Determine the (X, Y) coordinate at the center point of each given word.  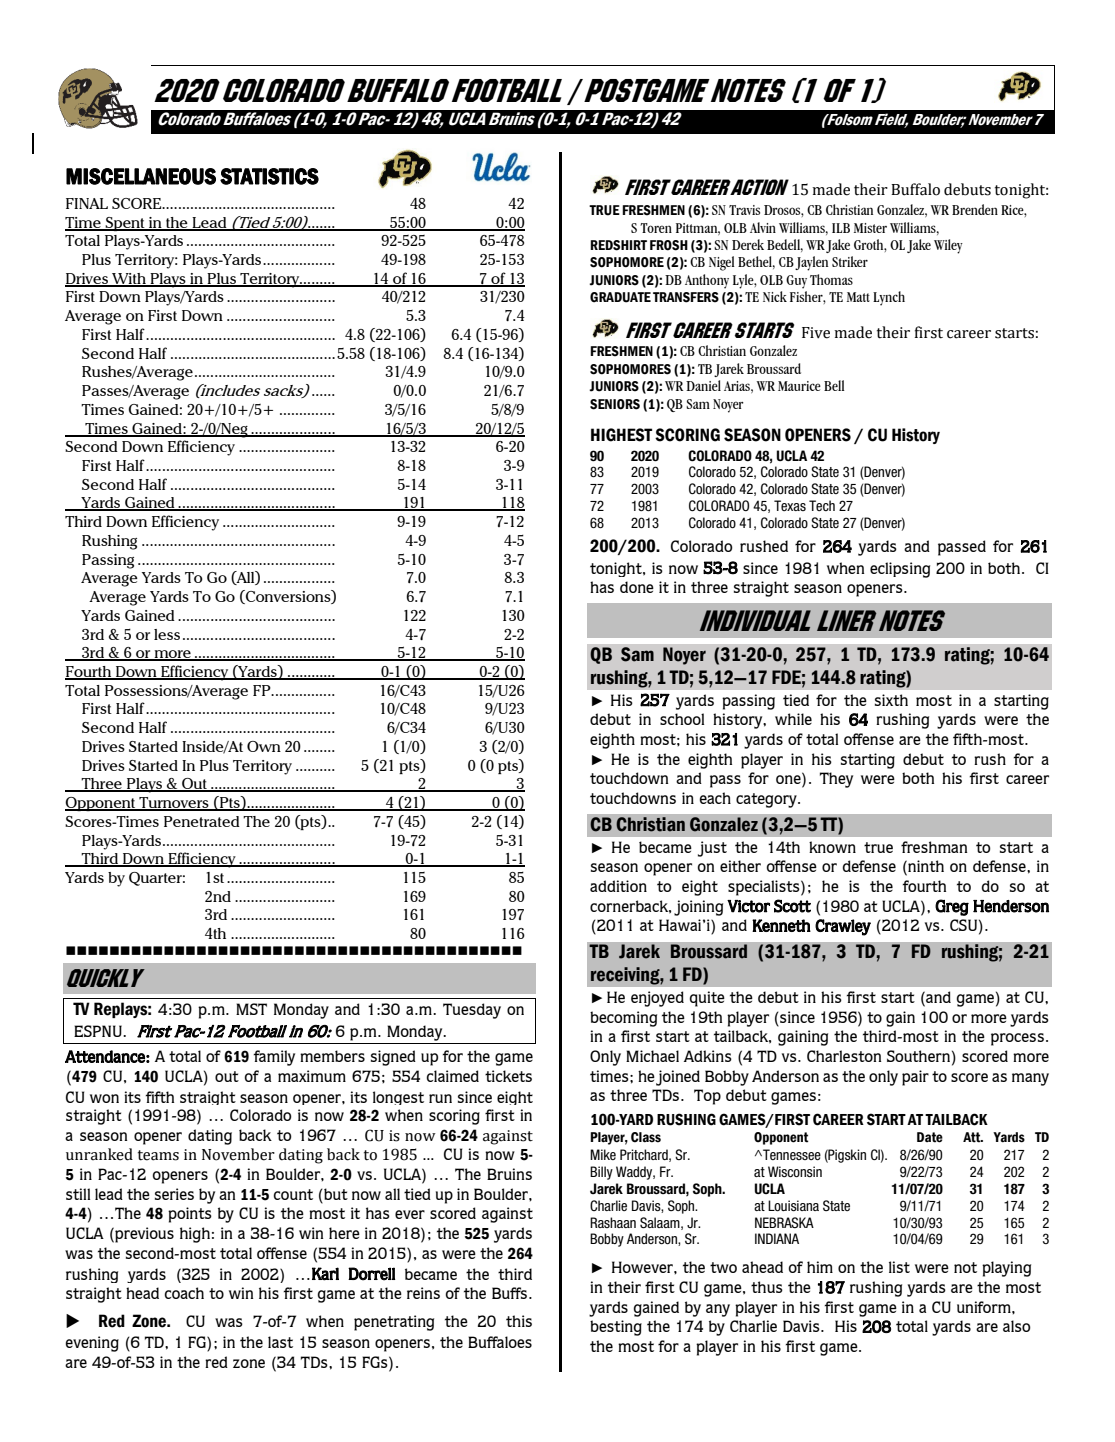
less (167, 634)
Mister (870, 228)
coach (184, 1293)
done (637, 587)
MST (251, 1009)
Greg (952, 907)
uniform (985, 1307)
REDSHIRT (618, 245)
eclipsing (900, 570)
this (519, 1321)
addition (618, 886)
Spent (125, 224)
